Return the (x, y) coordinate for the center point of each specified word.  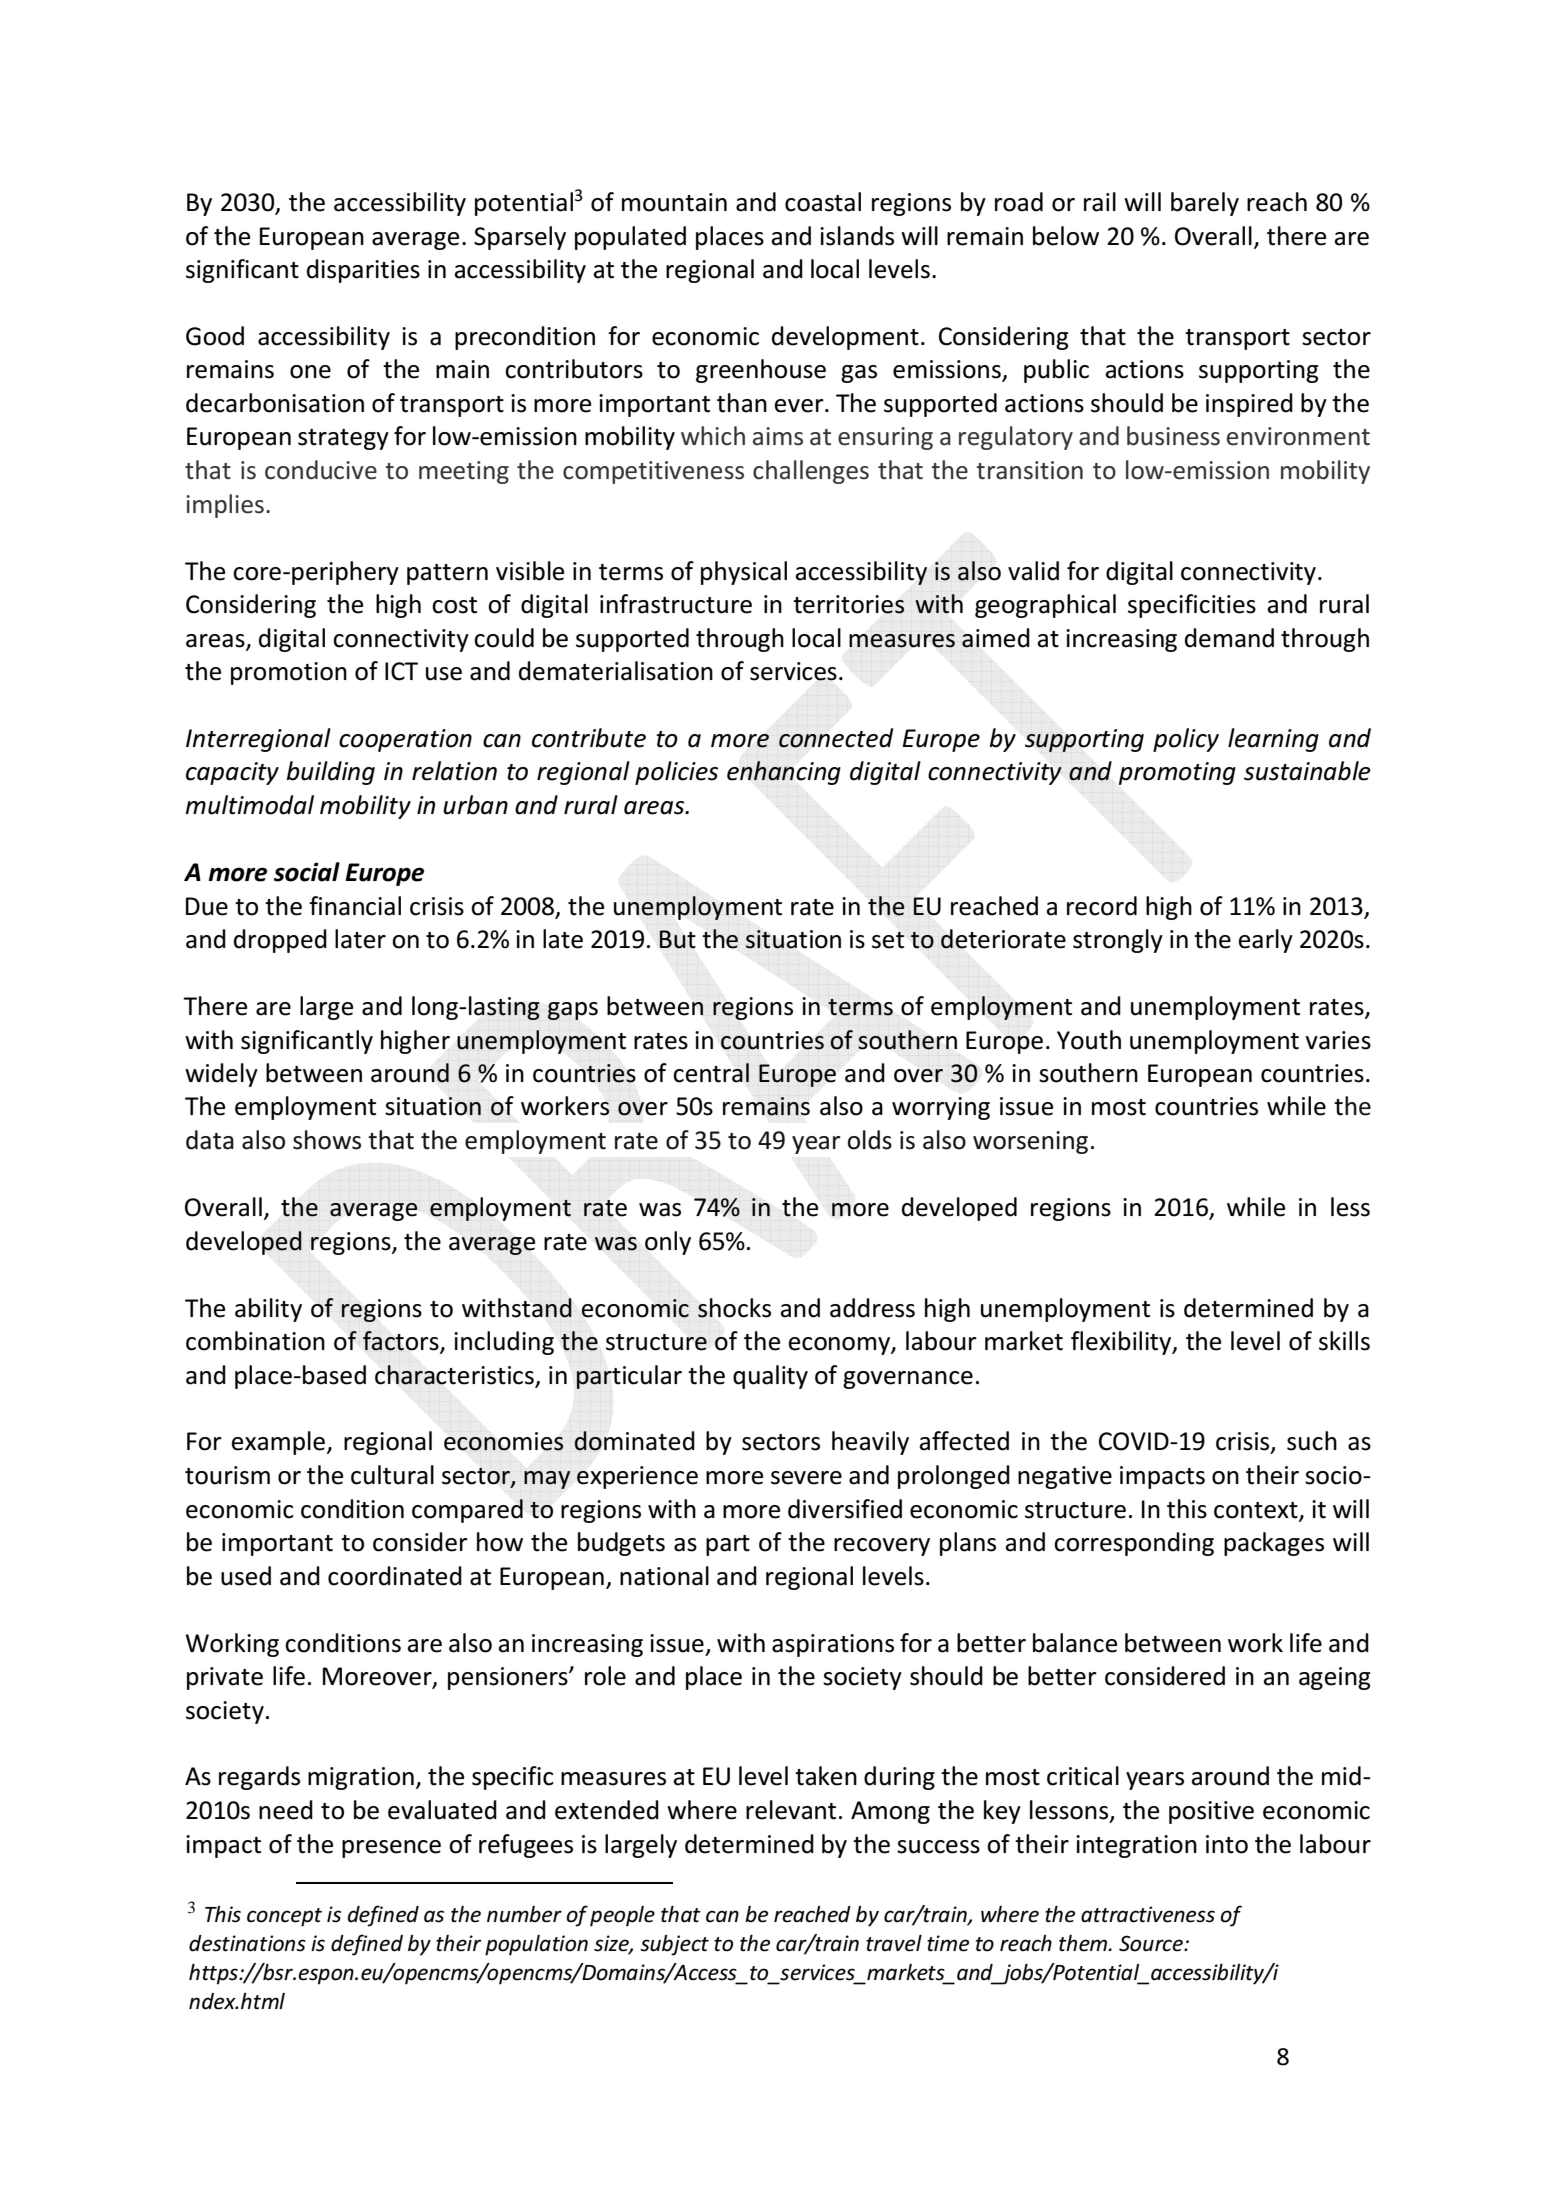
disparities (363, 271)
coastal (823, 202)
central (711, 1073)
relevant (791, 1810)
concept (284, 1917)
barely (1205, 204)
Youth (1089, 1040)
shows (327, 1140)
